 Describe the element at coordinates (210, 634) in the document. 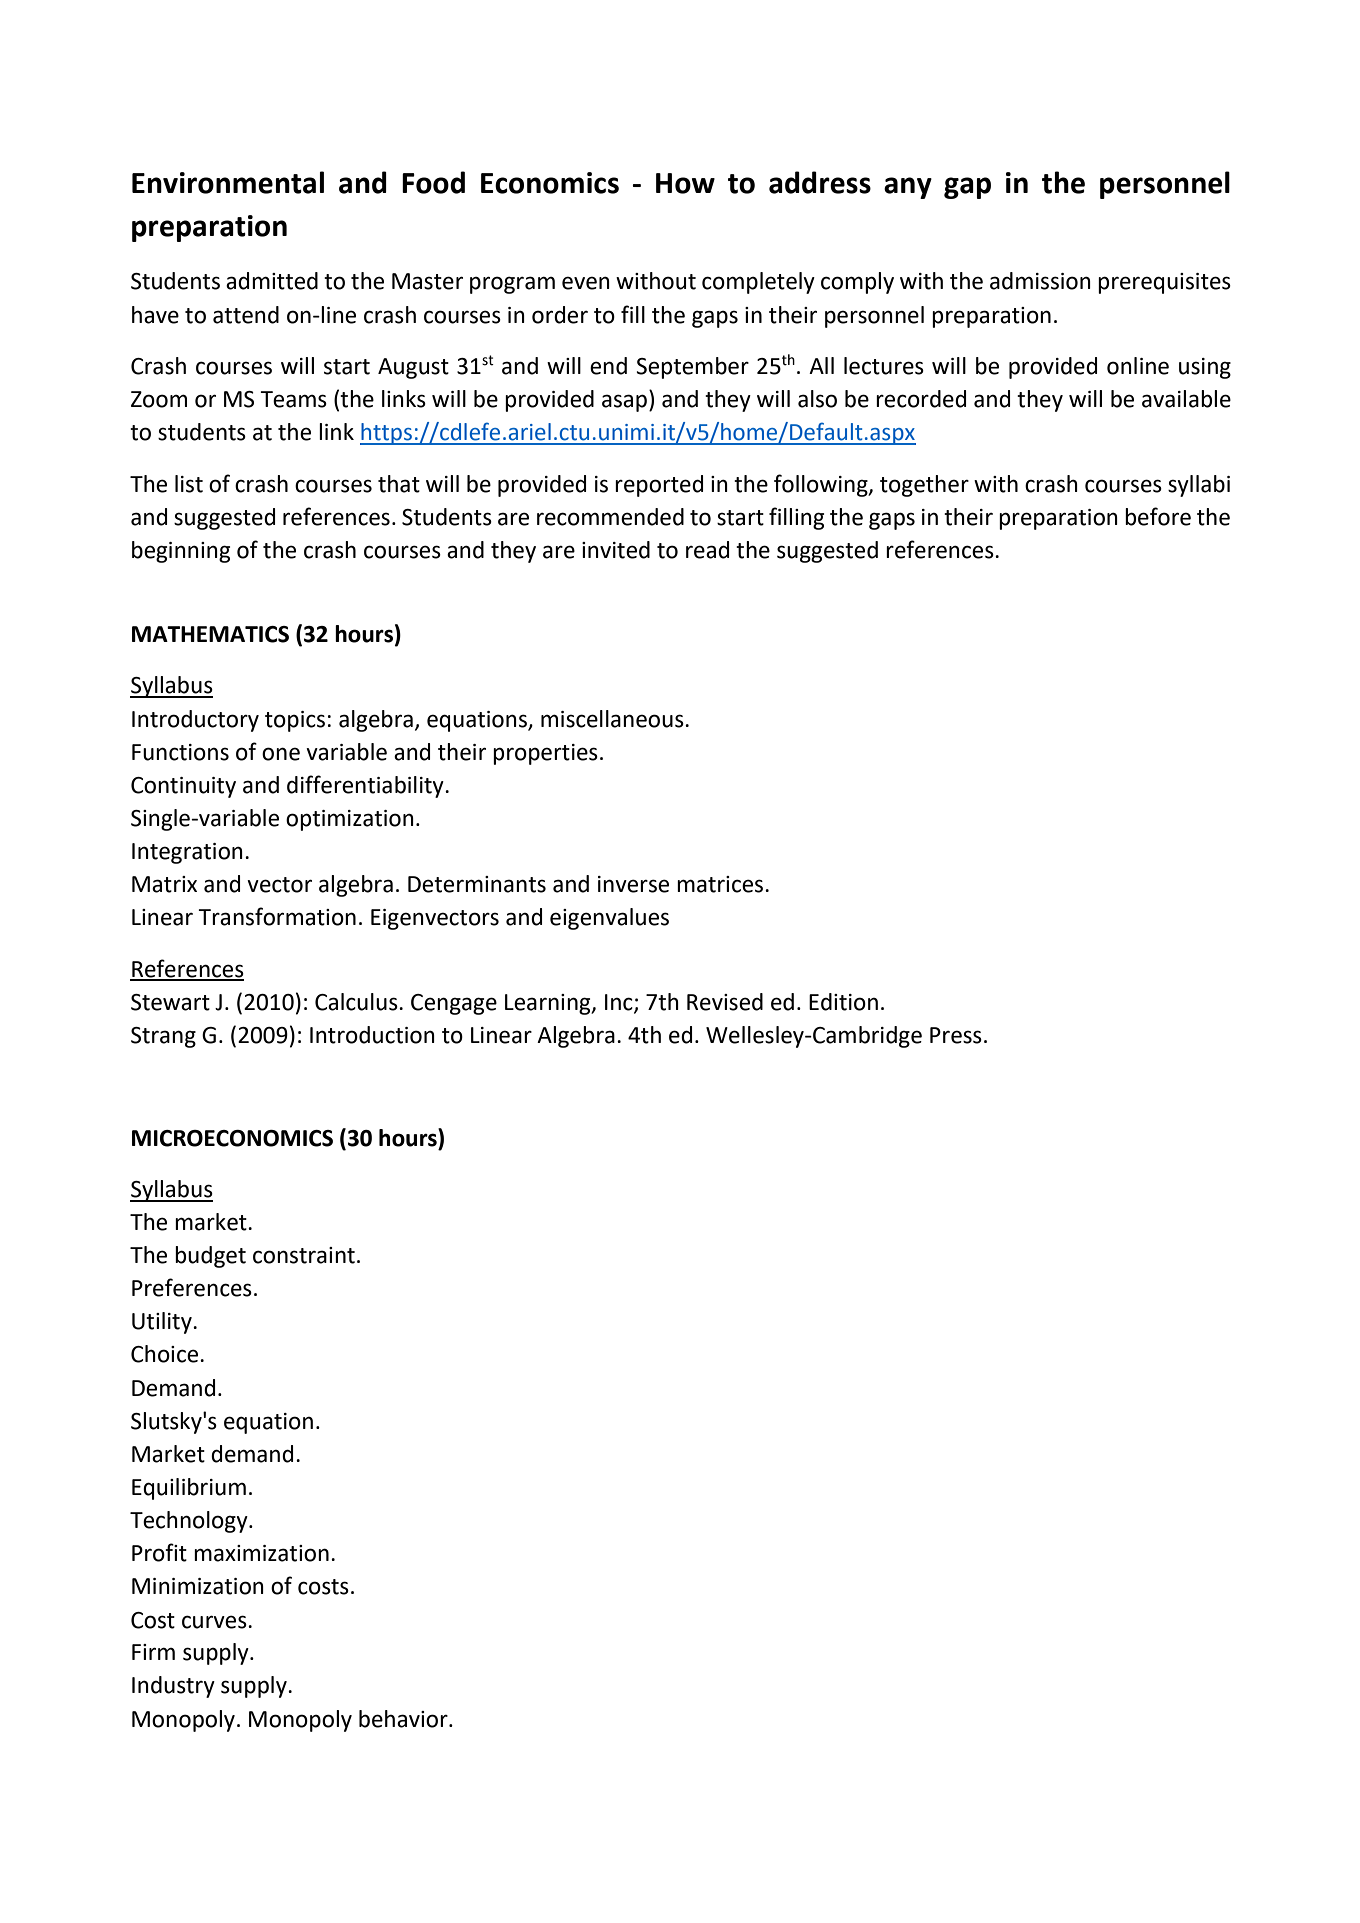

I see `MATHEMATICS` at that location.
